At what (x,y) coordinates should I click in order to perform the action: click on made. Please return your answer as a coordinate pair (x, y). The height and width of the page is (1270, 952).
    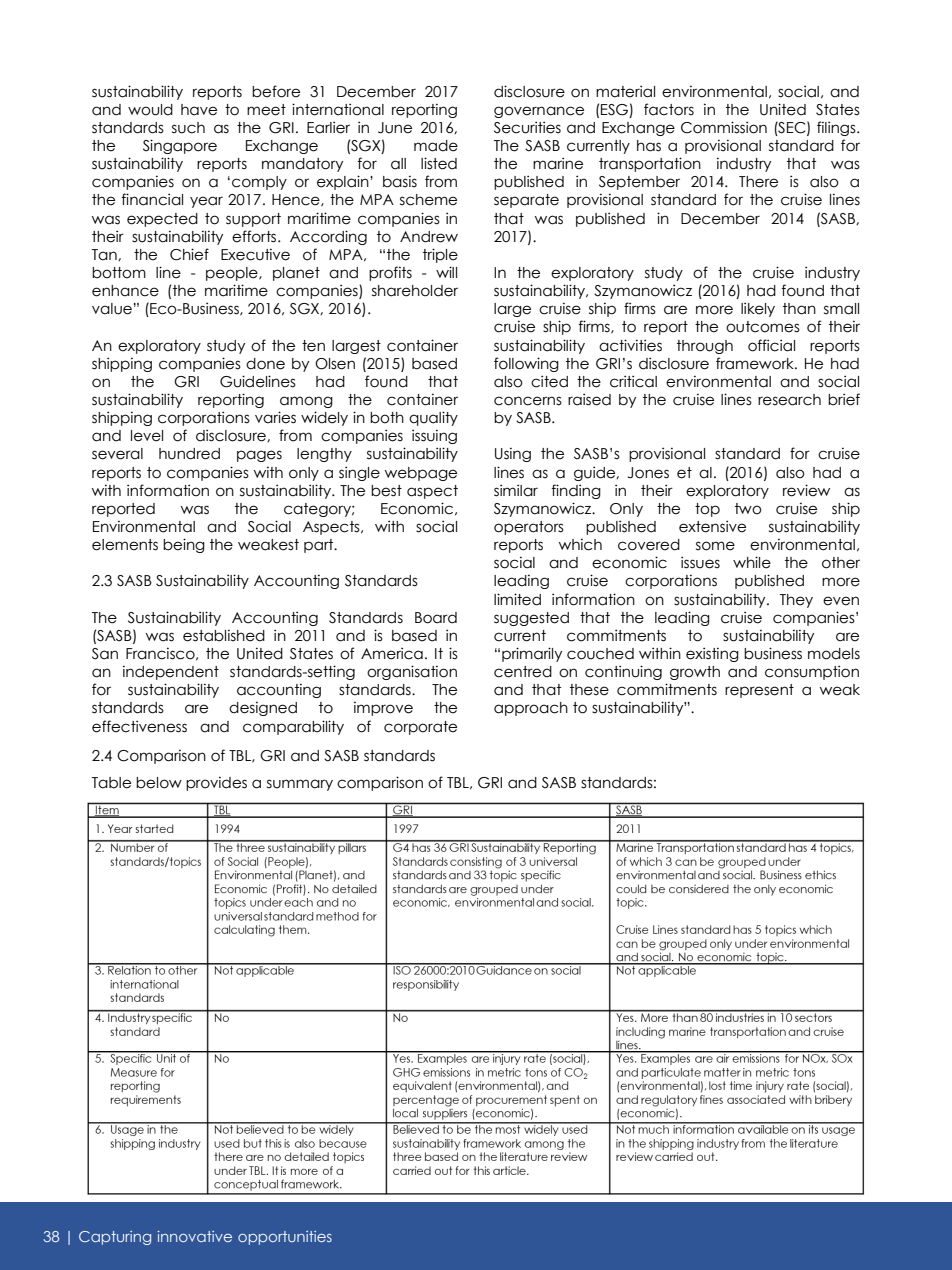
    Looking at the image, I should click on (436, 146).
